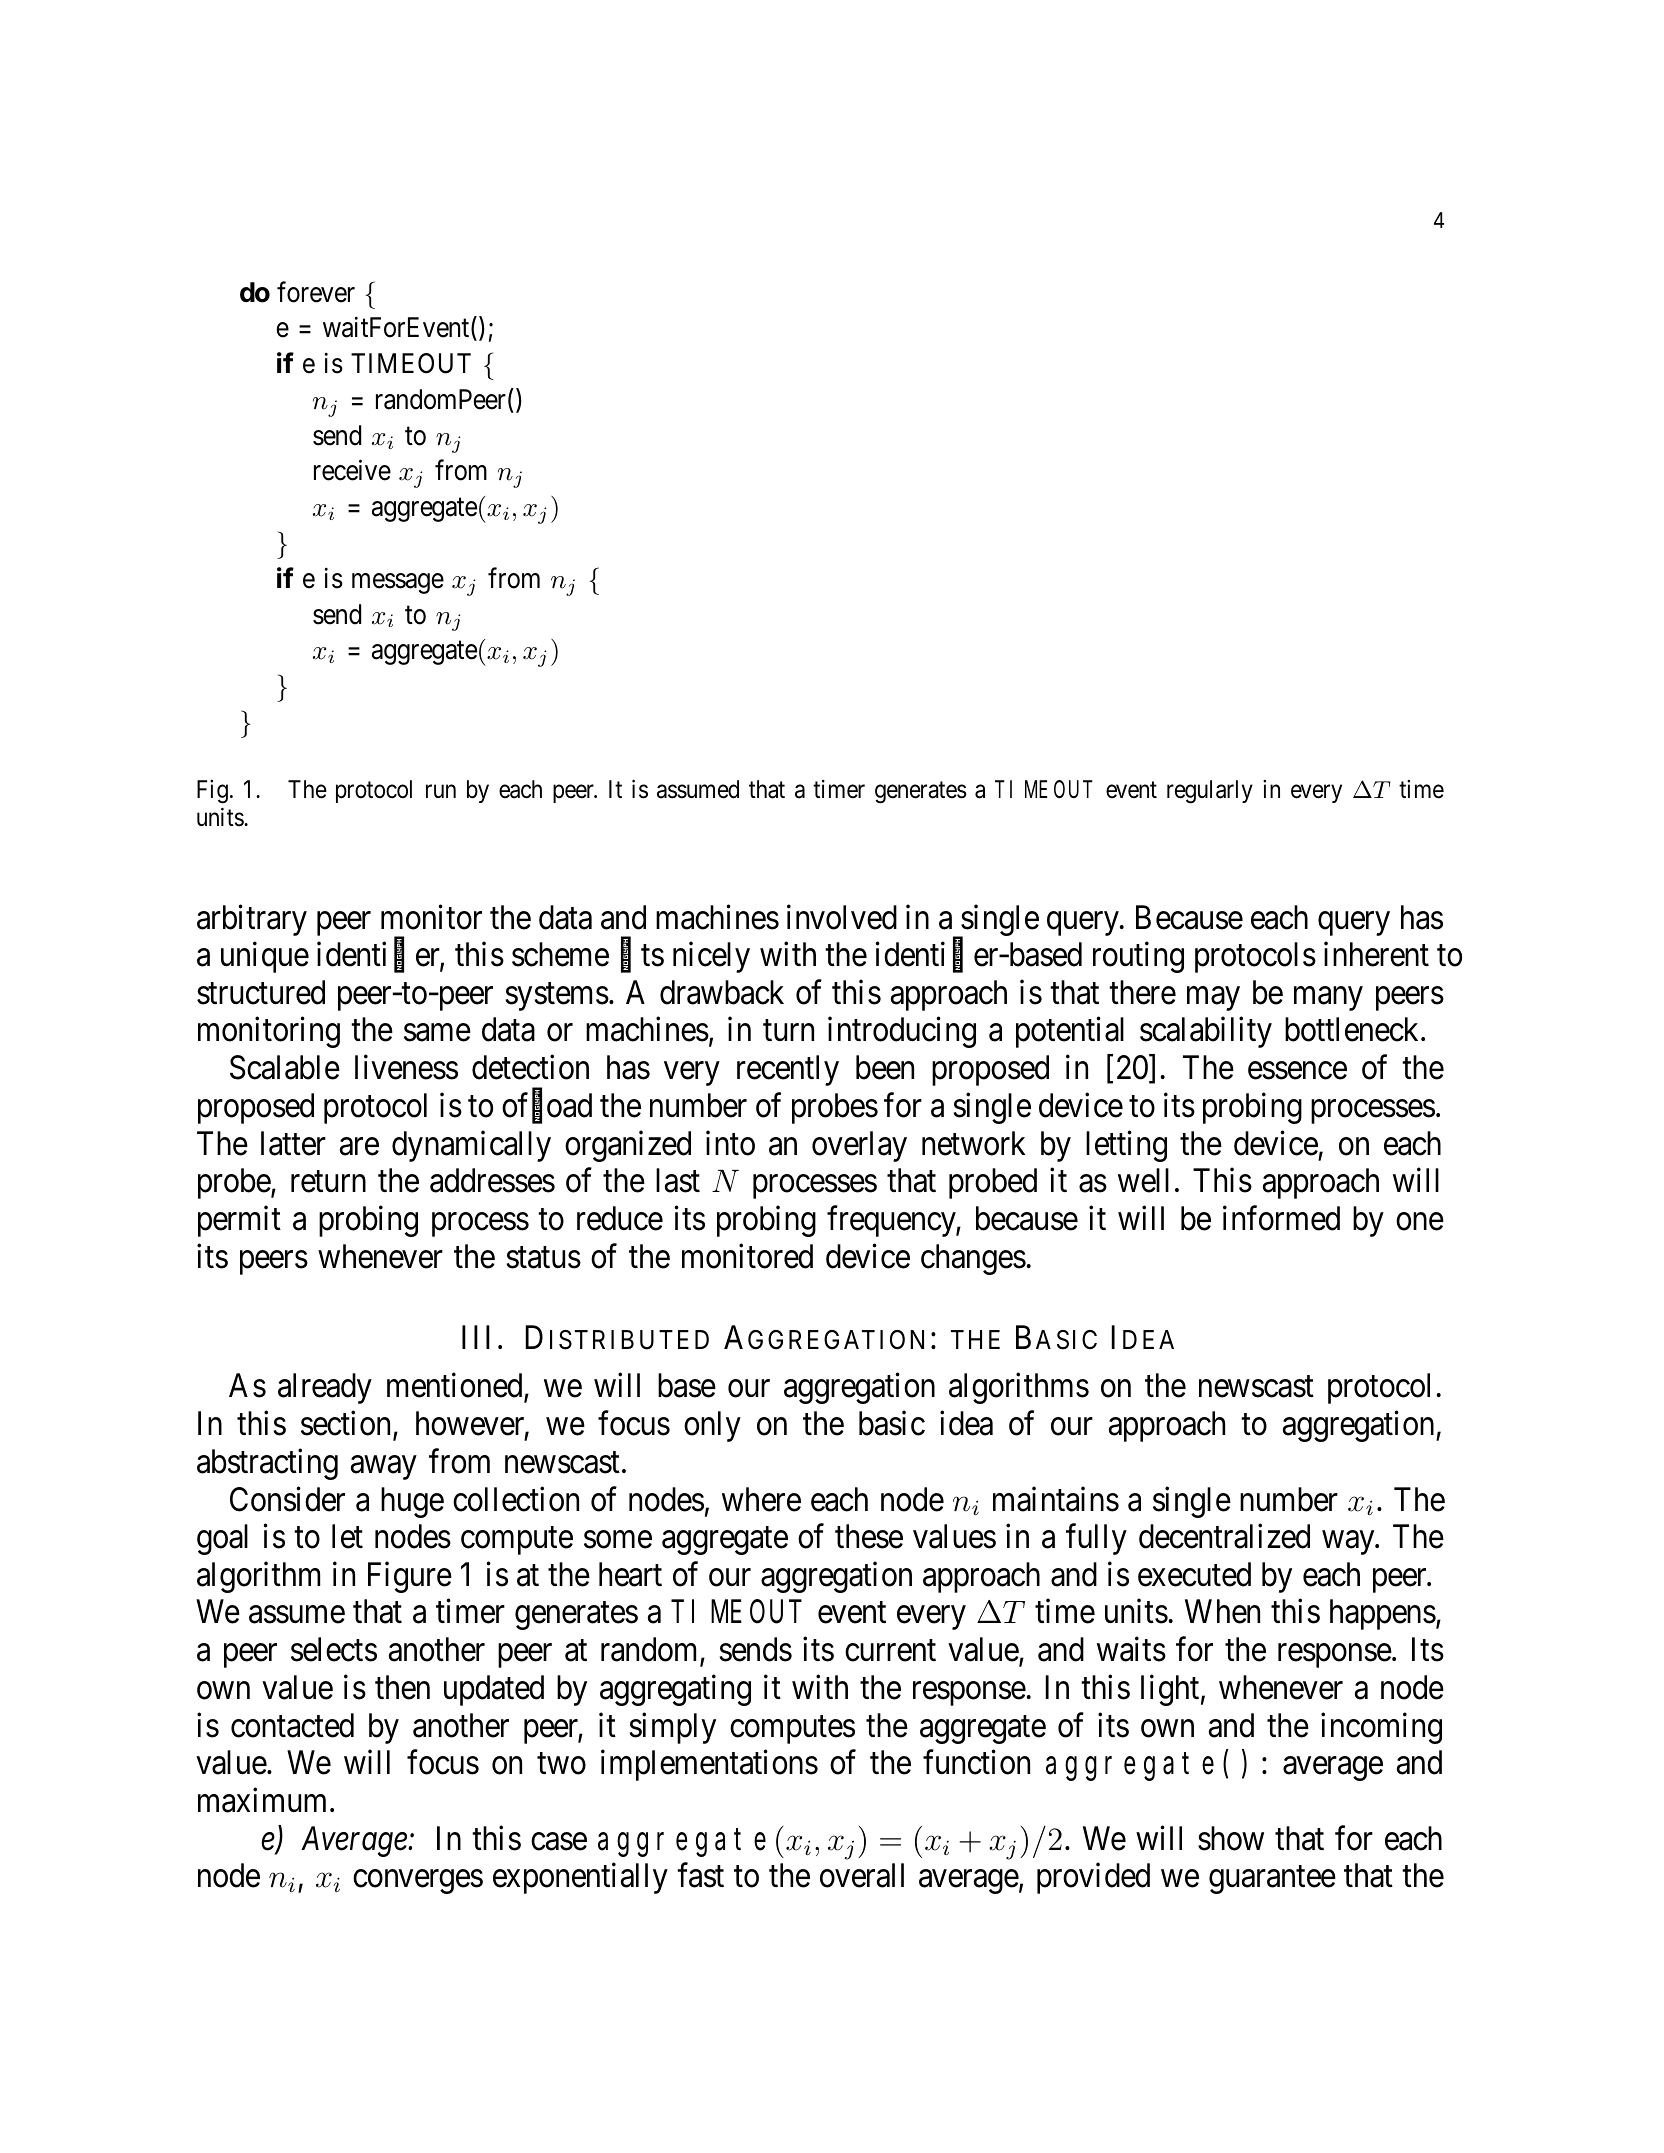  Describe the element at coordinates (1231, 1838) in the document. I see `show` at that location.
